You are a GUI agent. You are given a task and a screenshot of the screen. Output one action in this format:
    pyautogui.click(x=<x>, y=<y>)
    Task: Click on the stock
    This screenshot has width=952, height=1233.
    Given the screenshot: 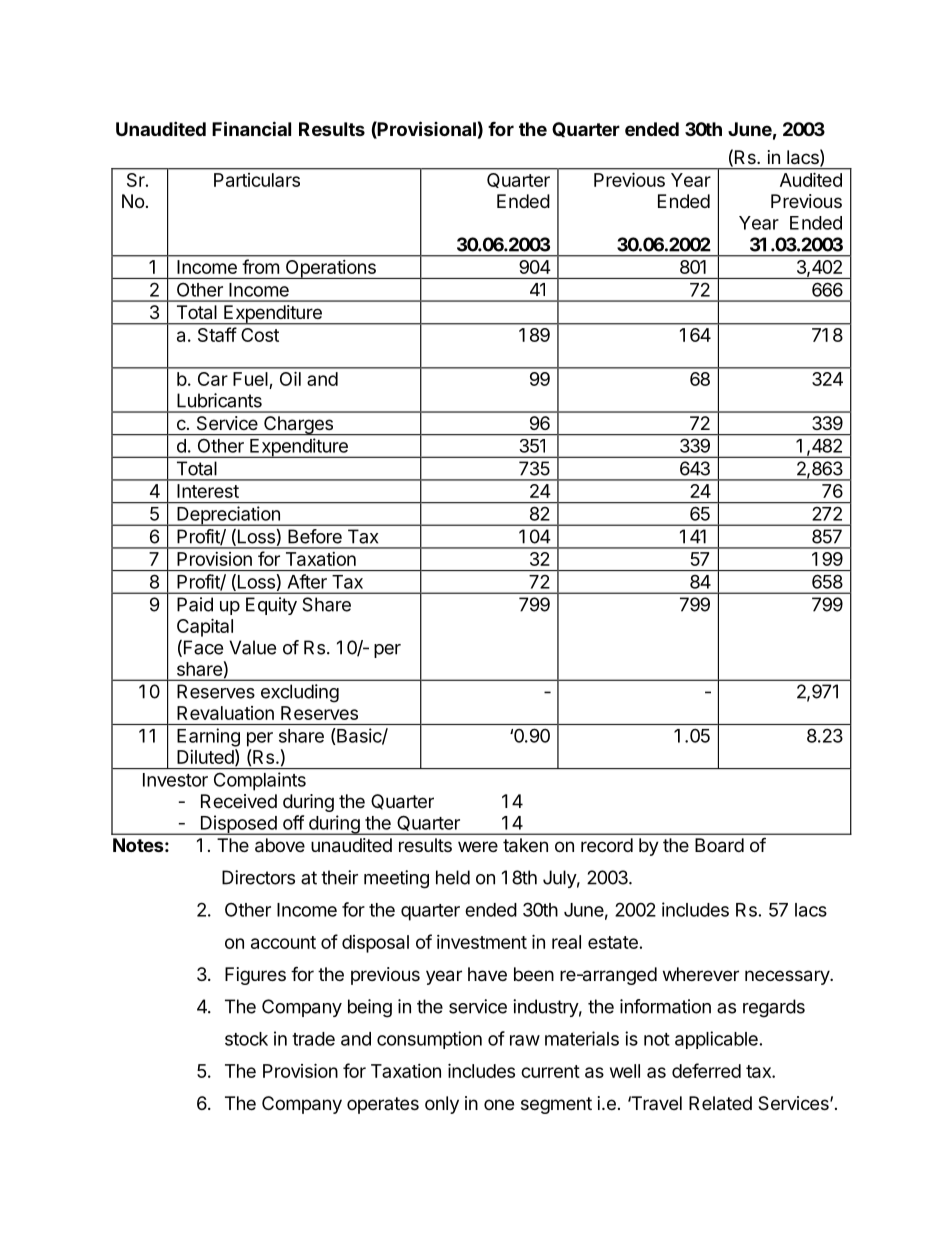 What is the action you would take?
    pyautogui.click(x=246, y=1039)
